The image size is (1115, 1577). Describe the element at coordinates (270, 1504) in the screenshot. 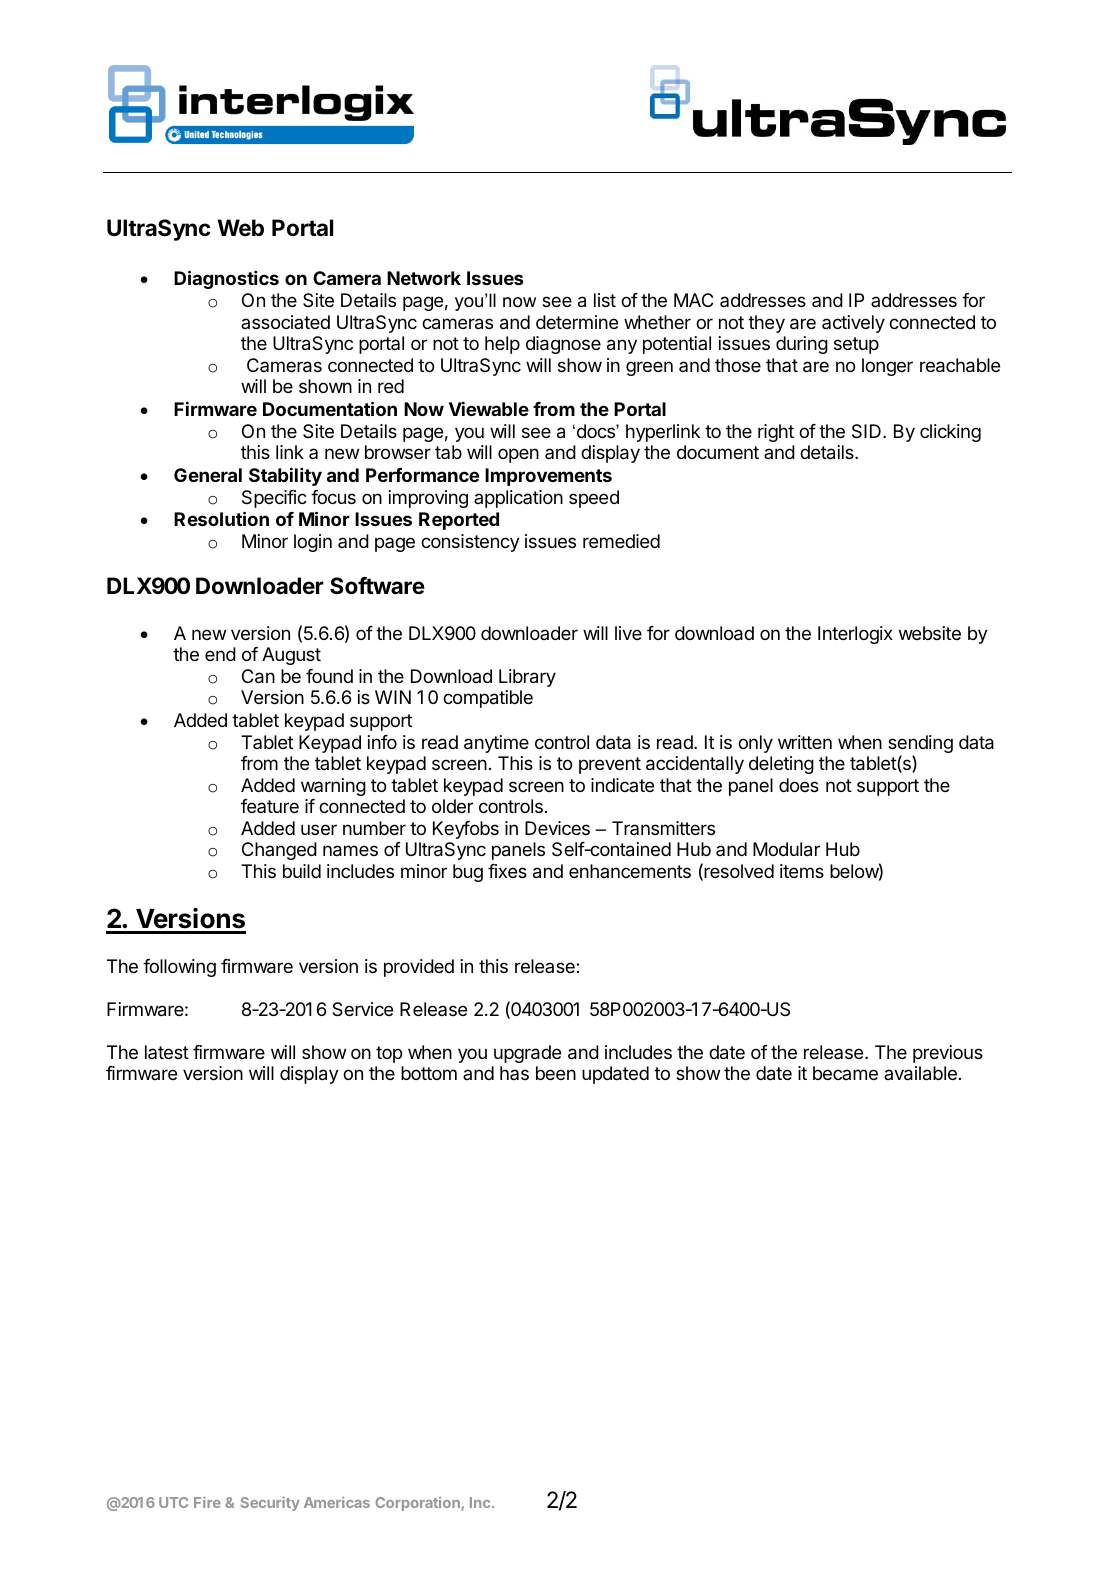

I see `Security` at that location.
